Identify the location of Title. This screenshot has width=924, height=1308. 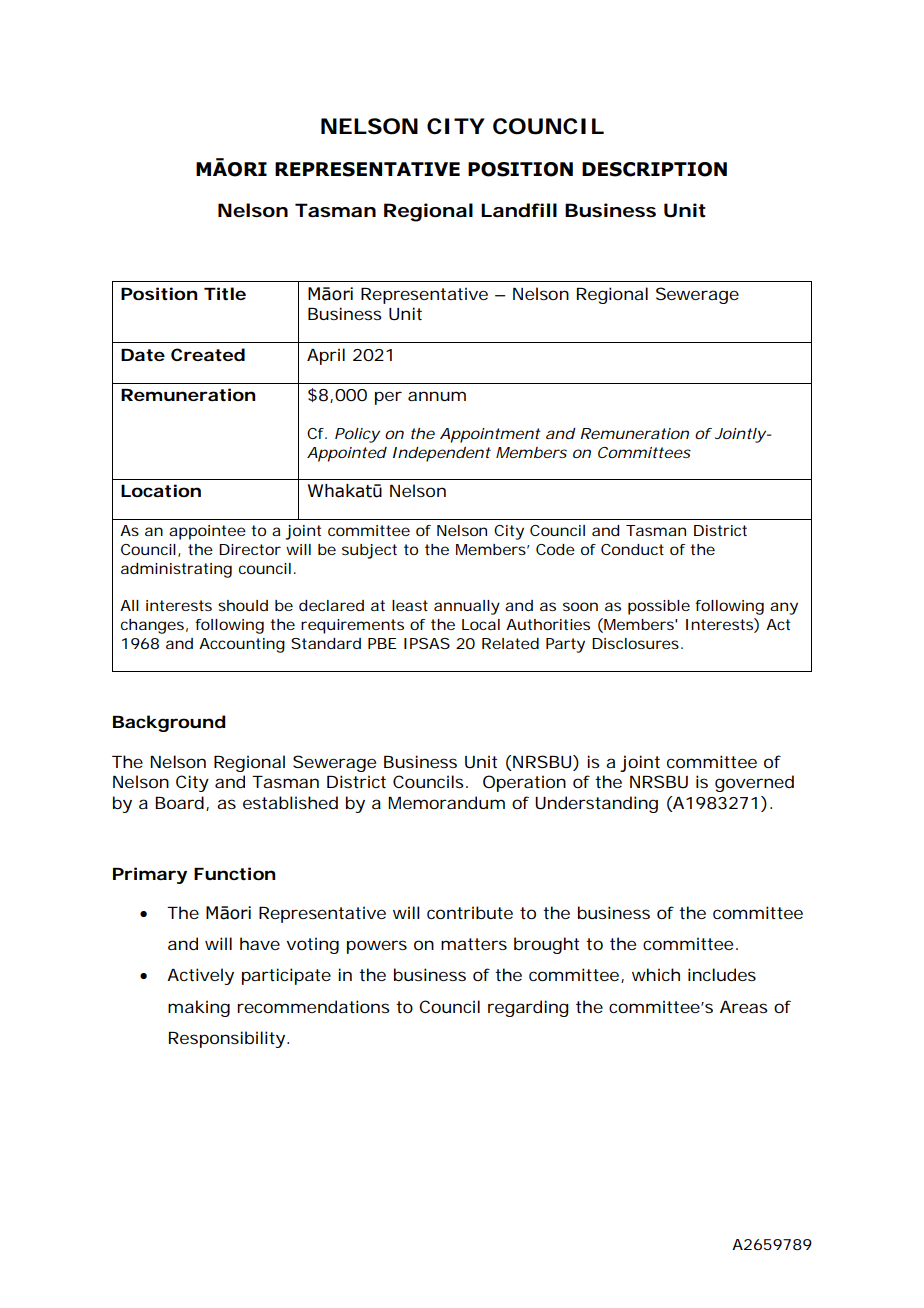
(225, 293).
